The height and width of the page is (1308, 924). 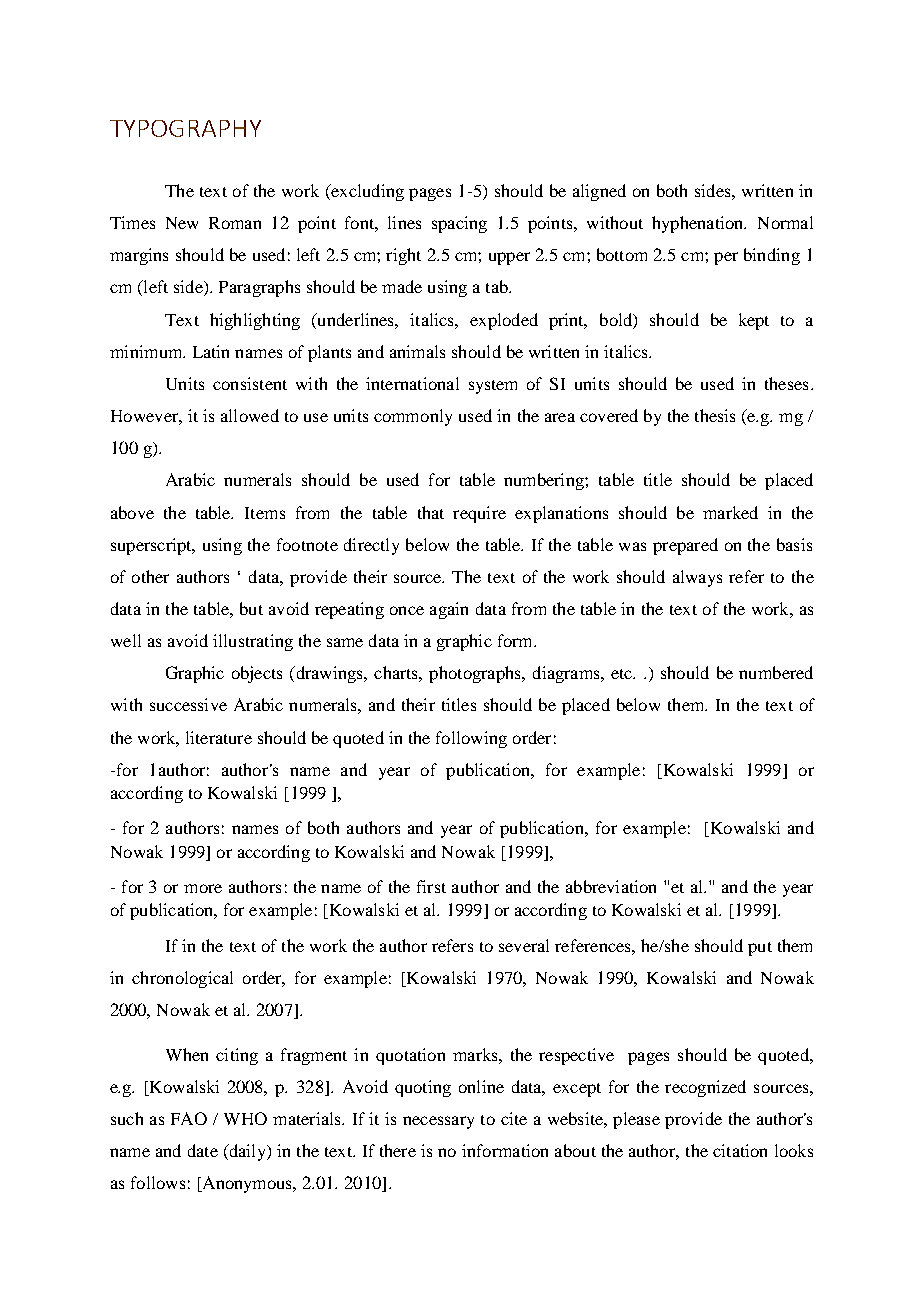 I want to click on spacing, so click(x=459, y=224).
